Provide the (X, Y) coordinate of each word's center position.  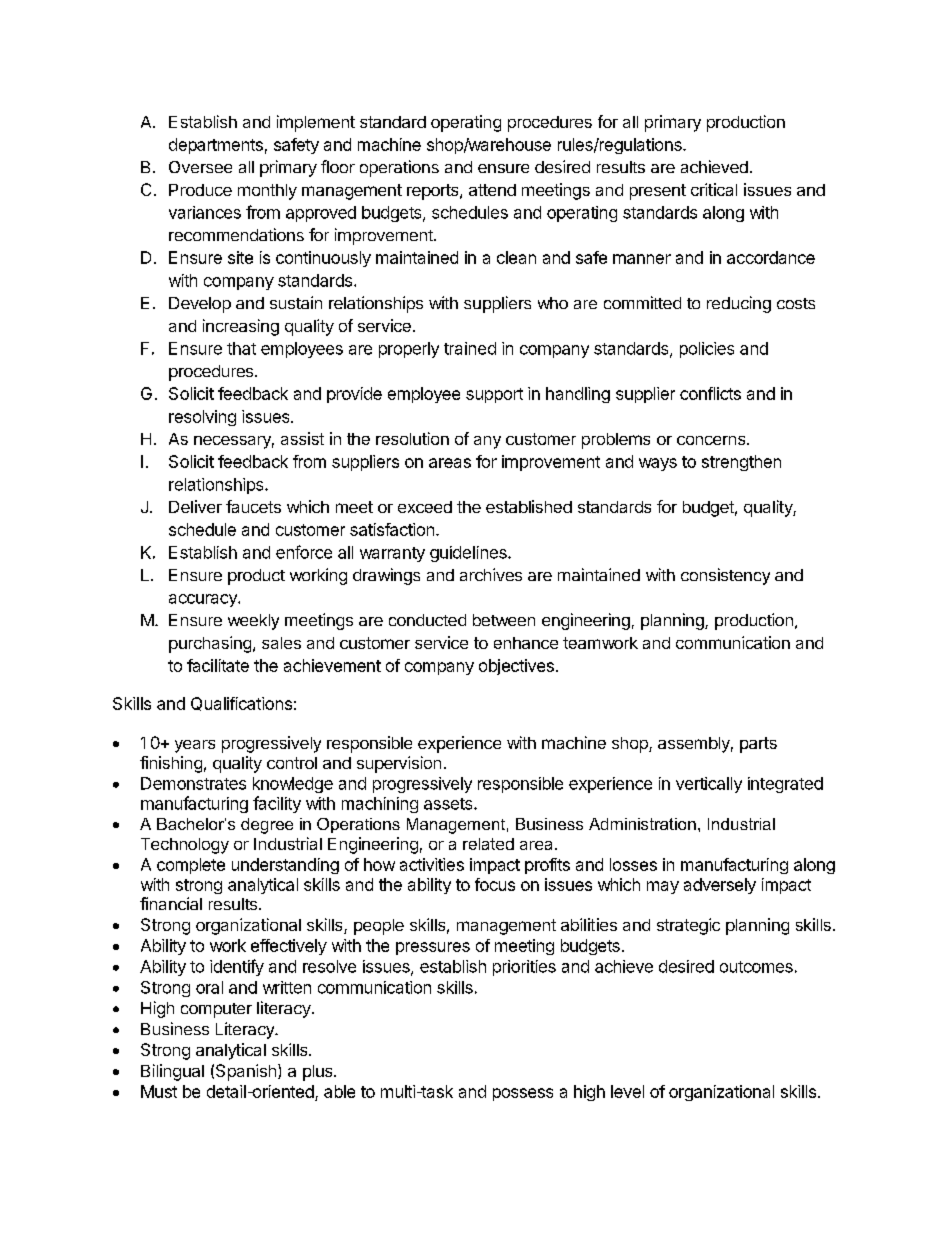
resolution (412, 438)
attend (492, 190)
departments (216, 146)
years (195, 746)
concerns (712, 440)
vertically (709, 785)
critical (714, 189)
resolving (202, 418)
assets (449, 804)
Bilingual (172, 1072)
